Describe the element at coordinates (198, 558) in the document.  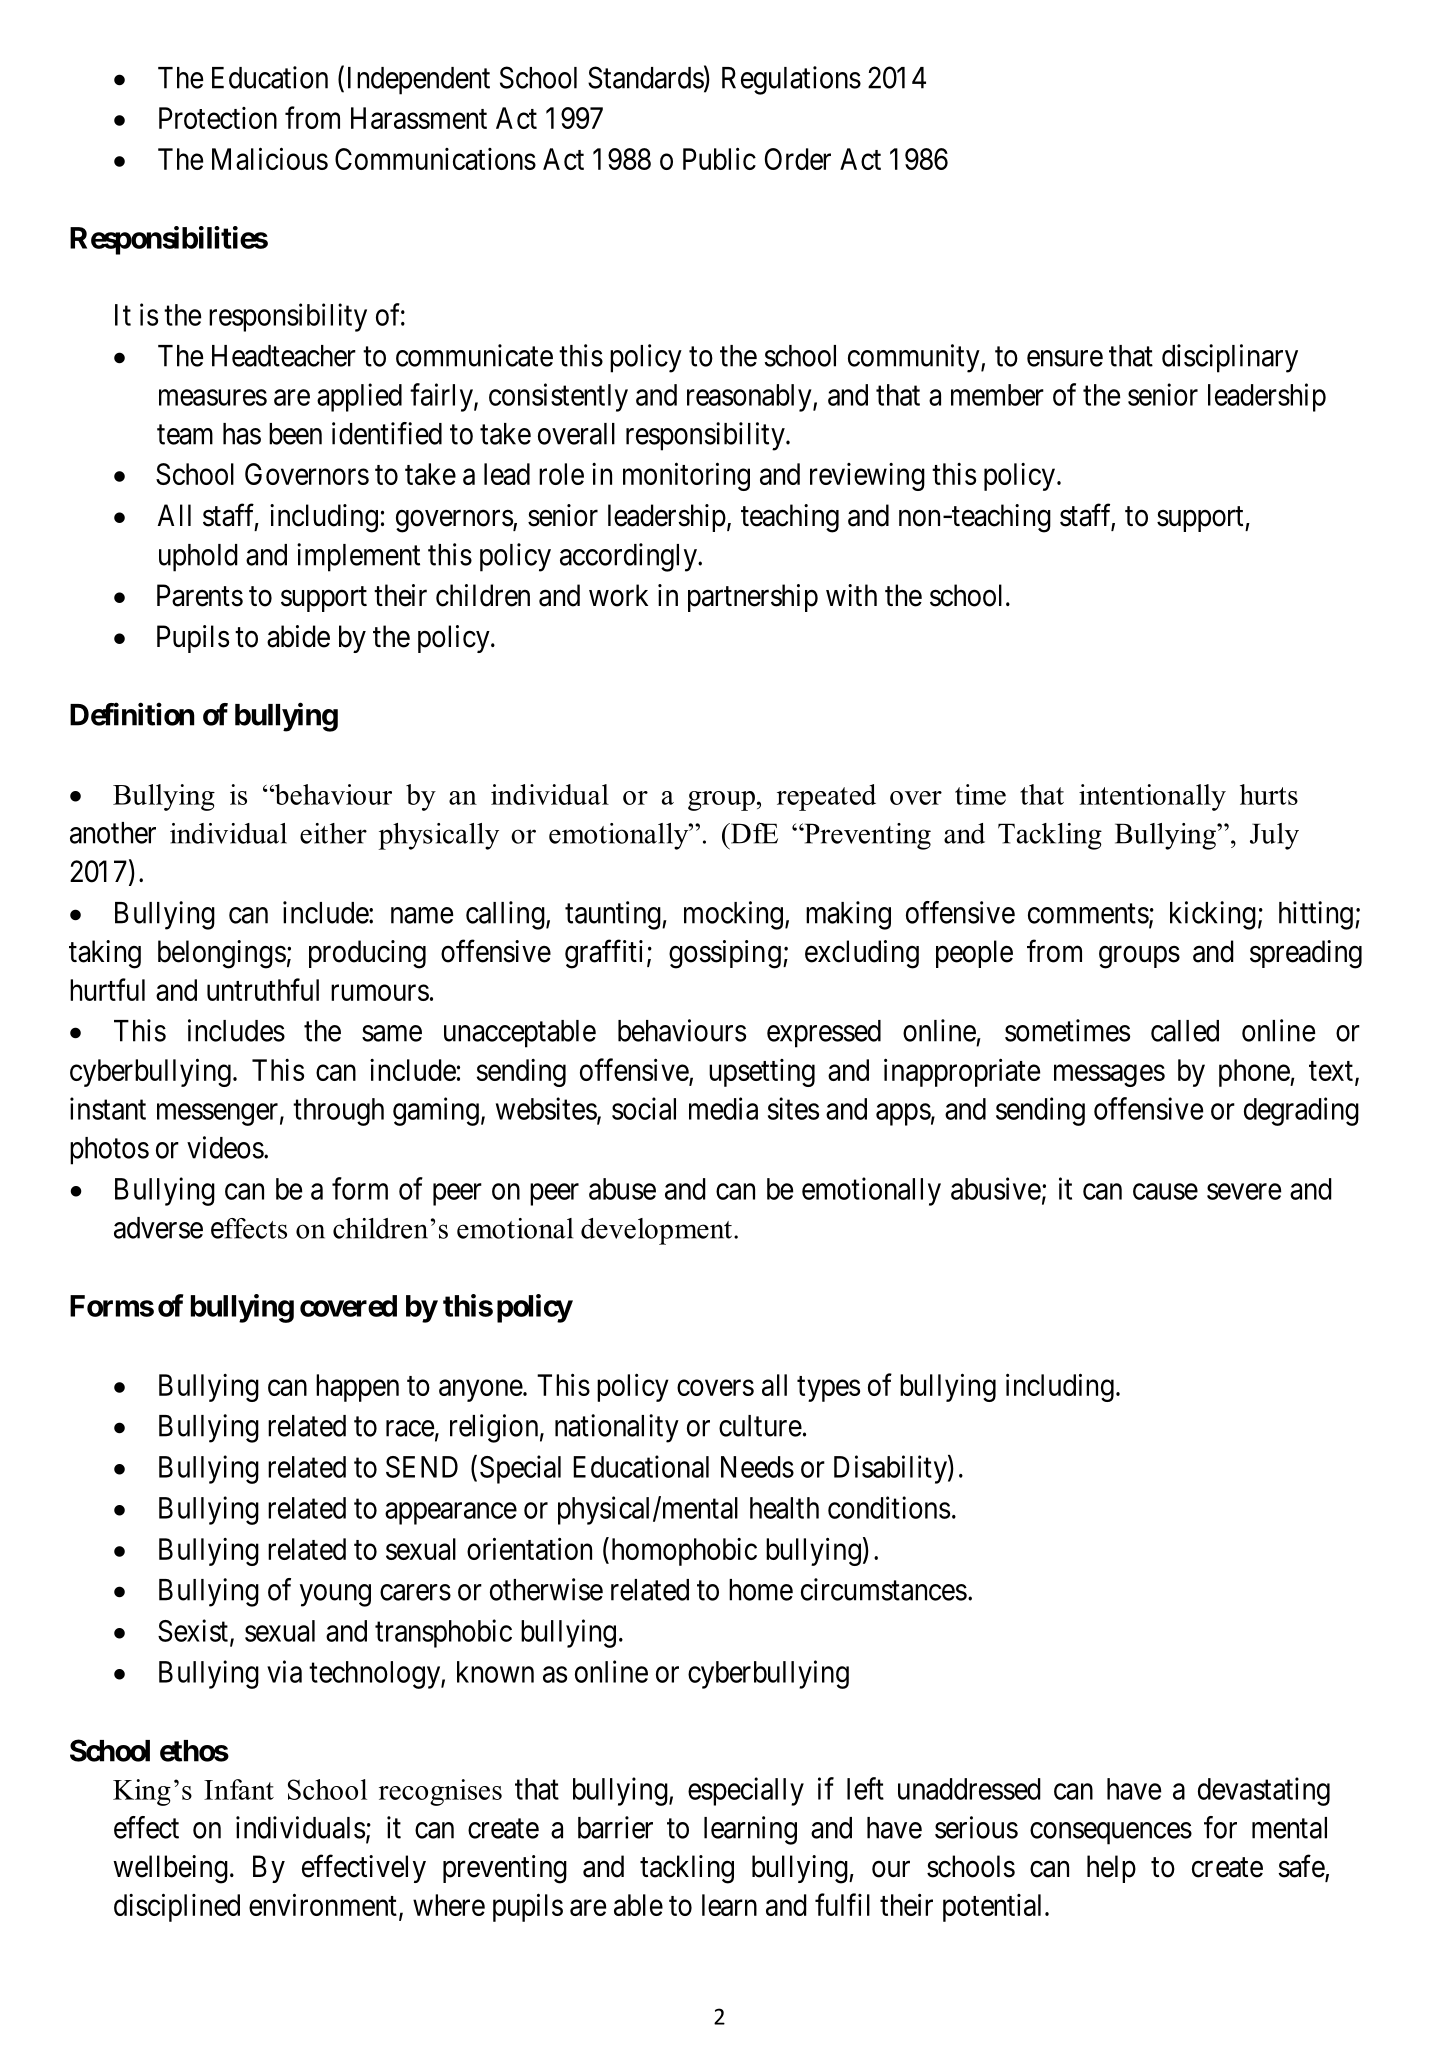
I see `uphold` at that location.
